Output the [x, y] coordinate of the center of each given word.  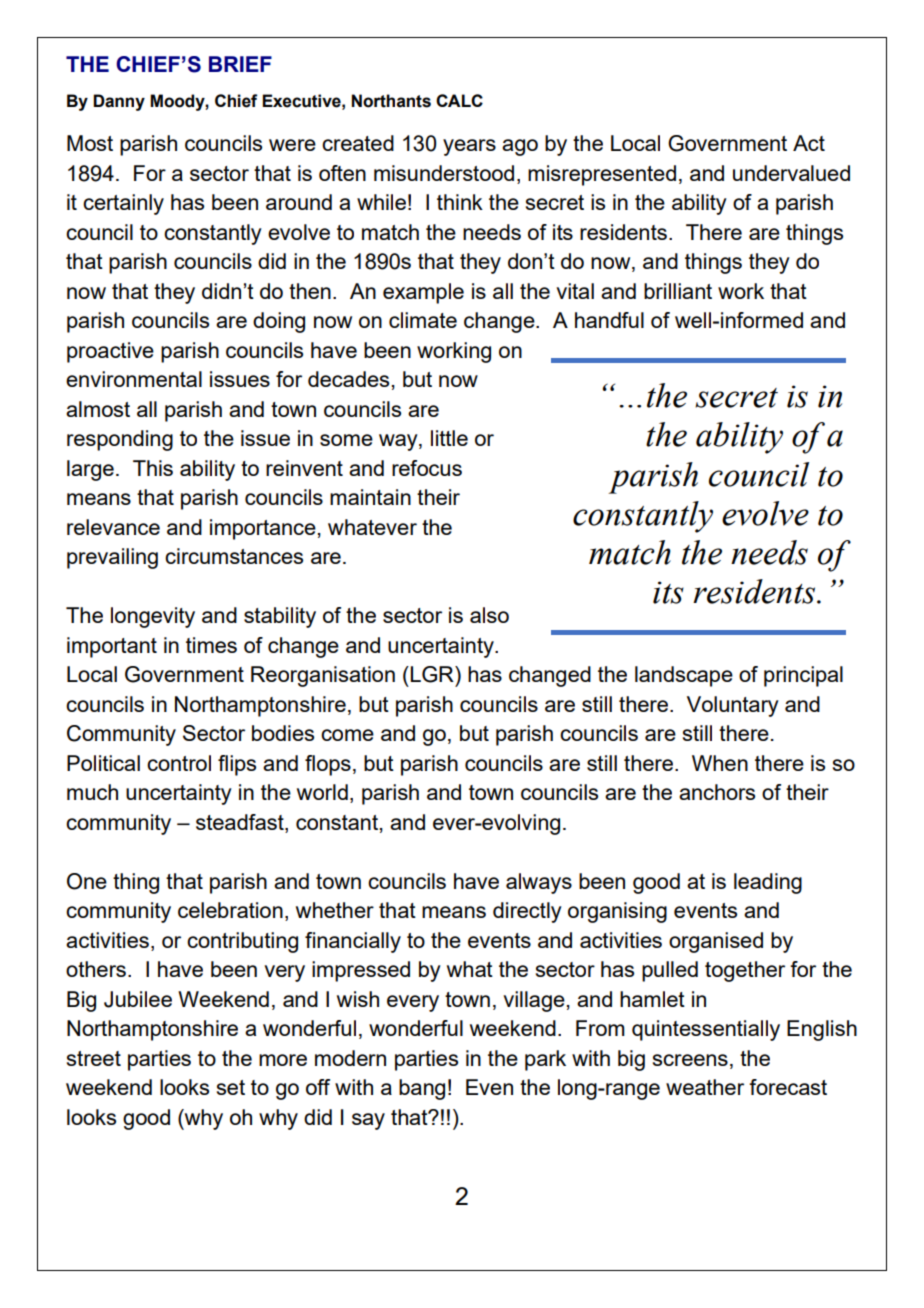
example [423, 293]
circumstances [234, 556]
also [489, 615]
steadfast [241, 823]
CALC [459, 100]
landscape [684, 676]
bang [422, 1089]
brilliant [678, 291]
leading [768, 883]
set [231, 1087]
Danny [119, 102]
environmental [134, 379]
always [539, 883]
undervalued [791, 173]
